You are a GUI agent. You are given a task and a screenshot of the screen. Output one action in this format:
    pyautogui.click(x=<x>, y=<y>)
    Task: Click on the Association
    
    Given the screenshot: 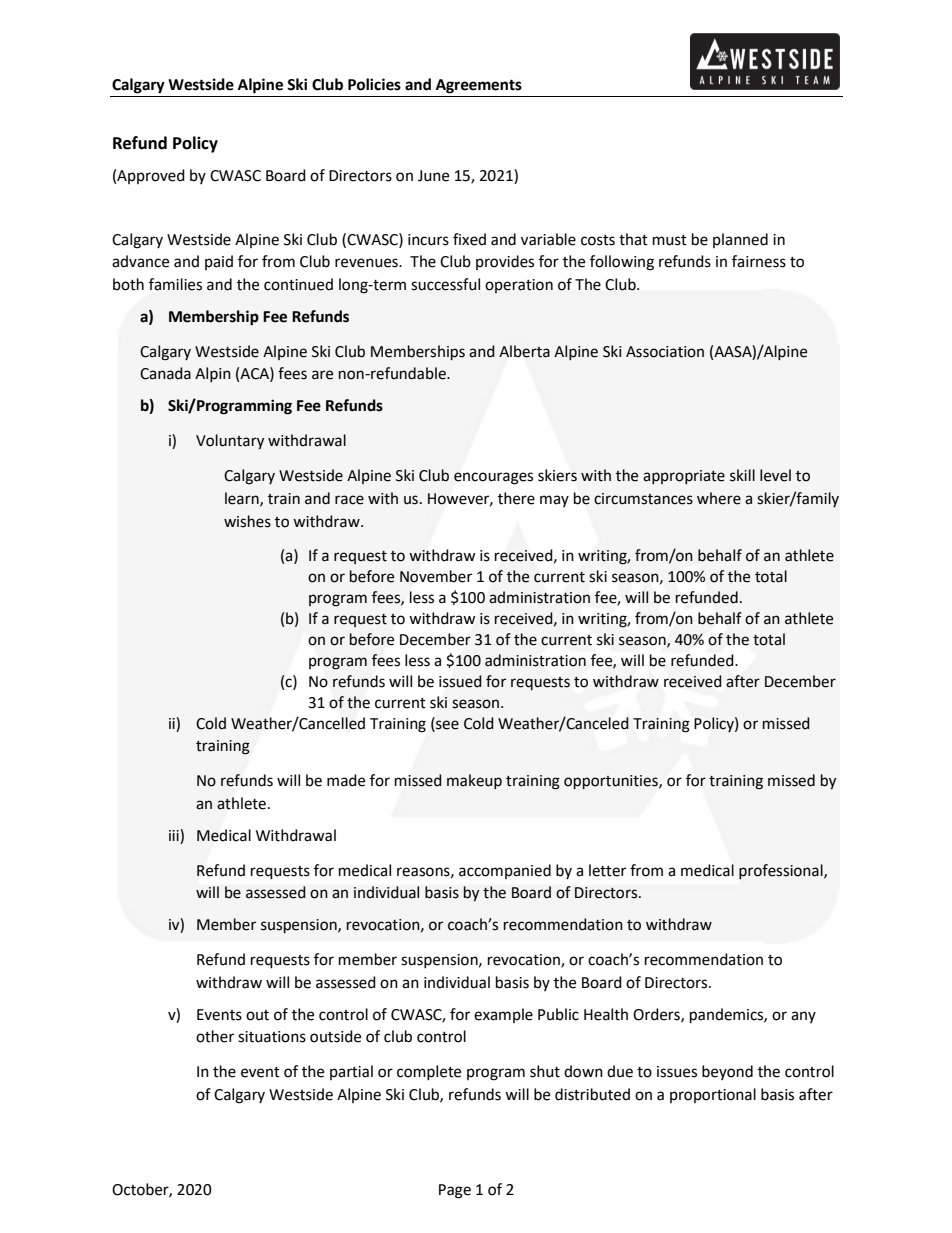 What is the action you would take?
    pyautogui.click(x=665, y=352)
